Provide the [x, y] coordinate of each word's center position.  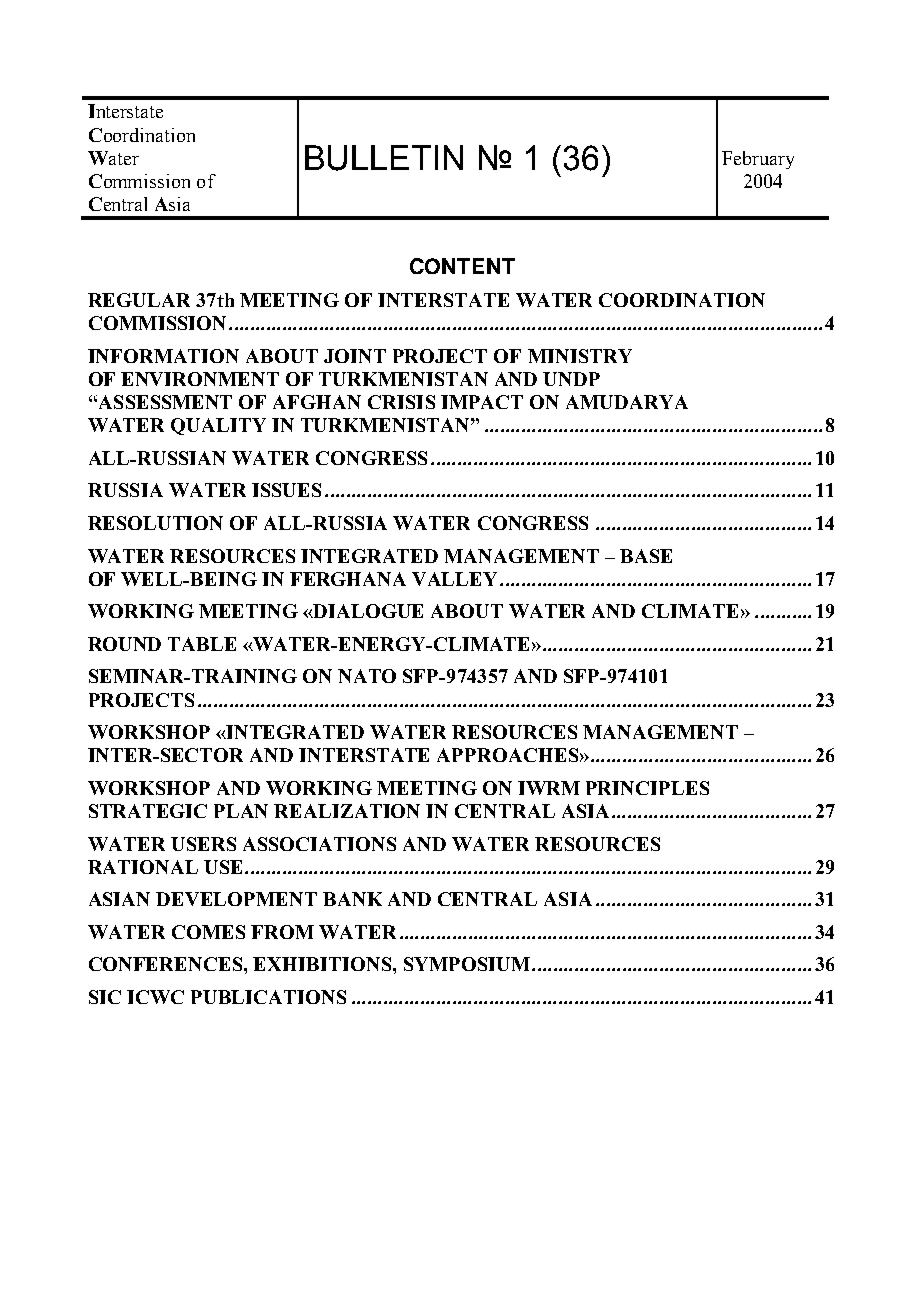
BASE [646, 556]
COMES [208, 932]
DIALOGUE [367, 611]
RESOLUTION [155, 523]
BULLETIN [384, 158]
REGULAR [139, 300]
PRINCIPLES [647, 788]
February [758, 160]
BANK [352, 899]
